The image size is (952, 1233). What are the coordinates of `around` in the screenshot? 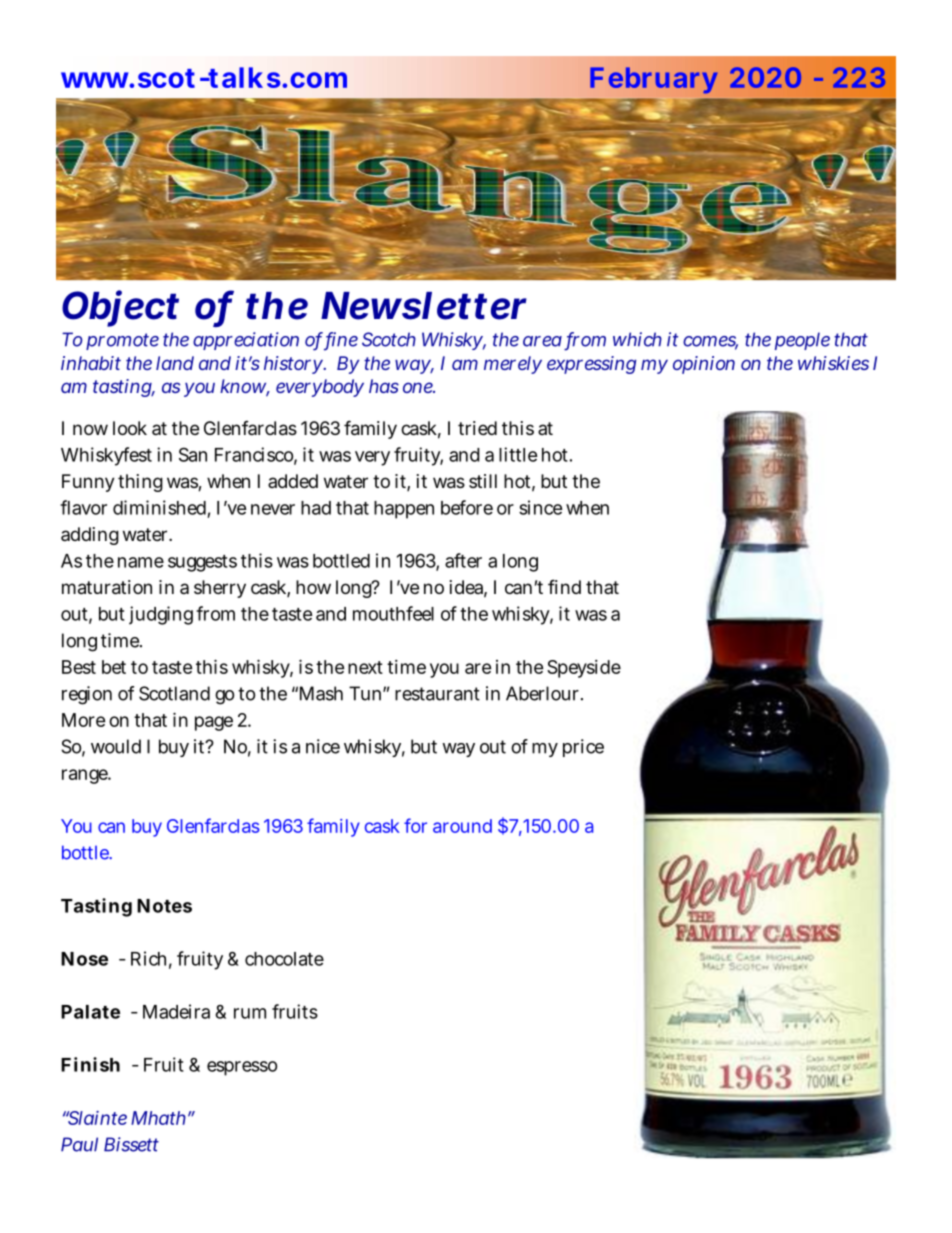 It's located at (462, 826).
